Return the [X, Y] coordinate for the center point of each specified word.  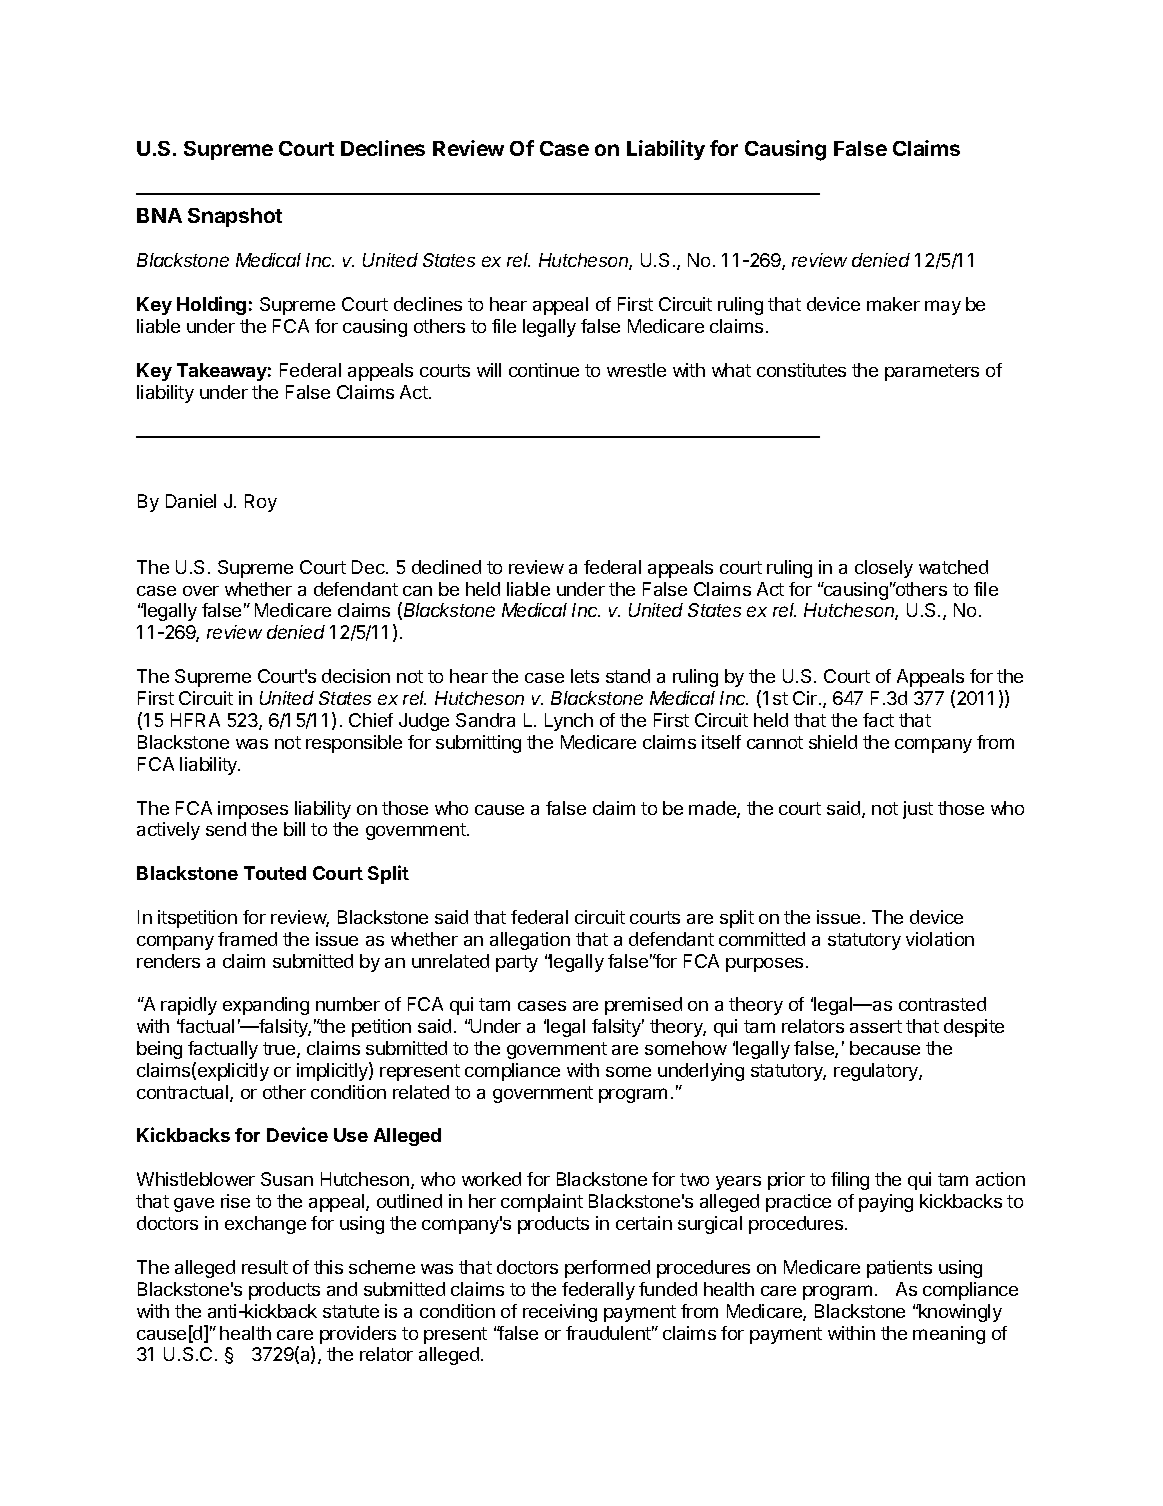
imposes [253, 810]
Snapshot [235, 217]
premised [643, 1006]
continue [544, 370]
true [280, 1050]
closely [884, 569]
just [918, 810]
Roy [261, 503]
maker [893, 304]
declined [446, 567]
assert [876, 1026]
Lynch [569, 722]
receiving [560, 1313]
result [265, 1267]
